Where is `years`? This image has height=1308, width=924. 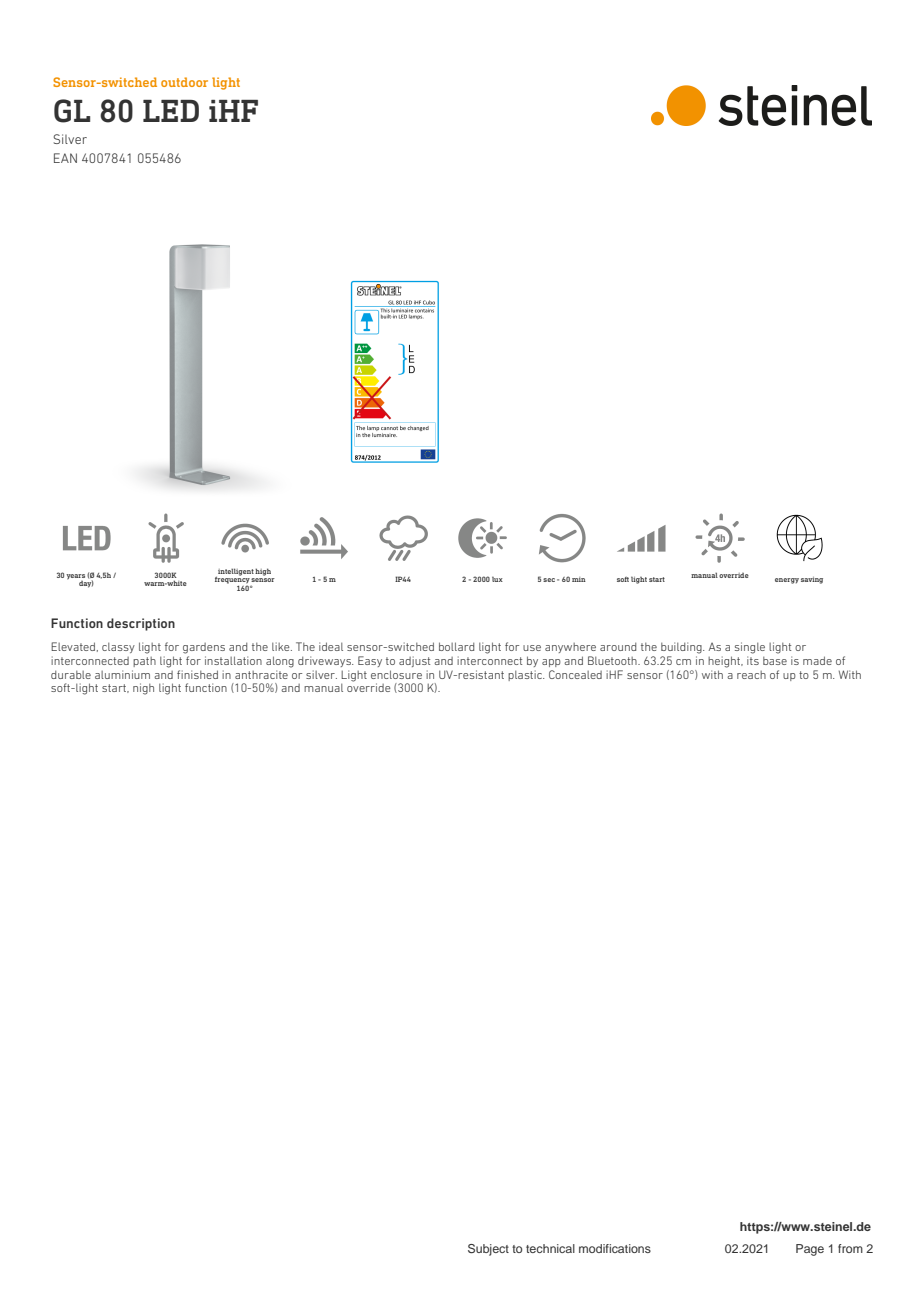
years is located at coordinates (75, 578).
